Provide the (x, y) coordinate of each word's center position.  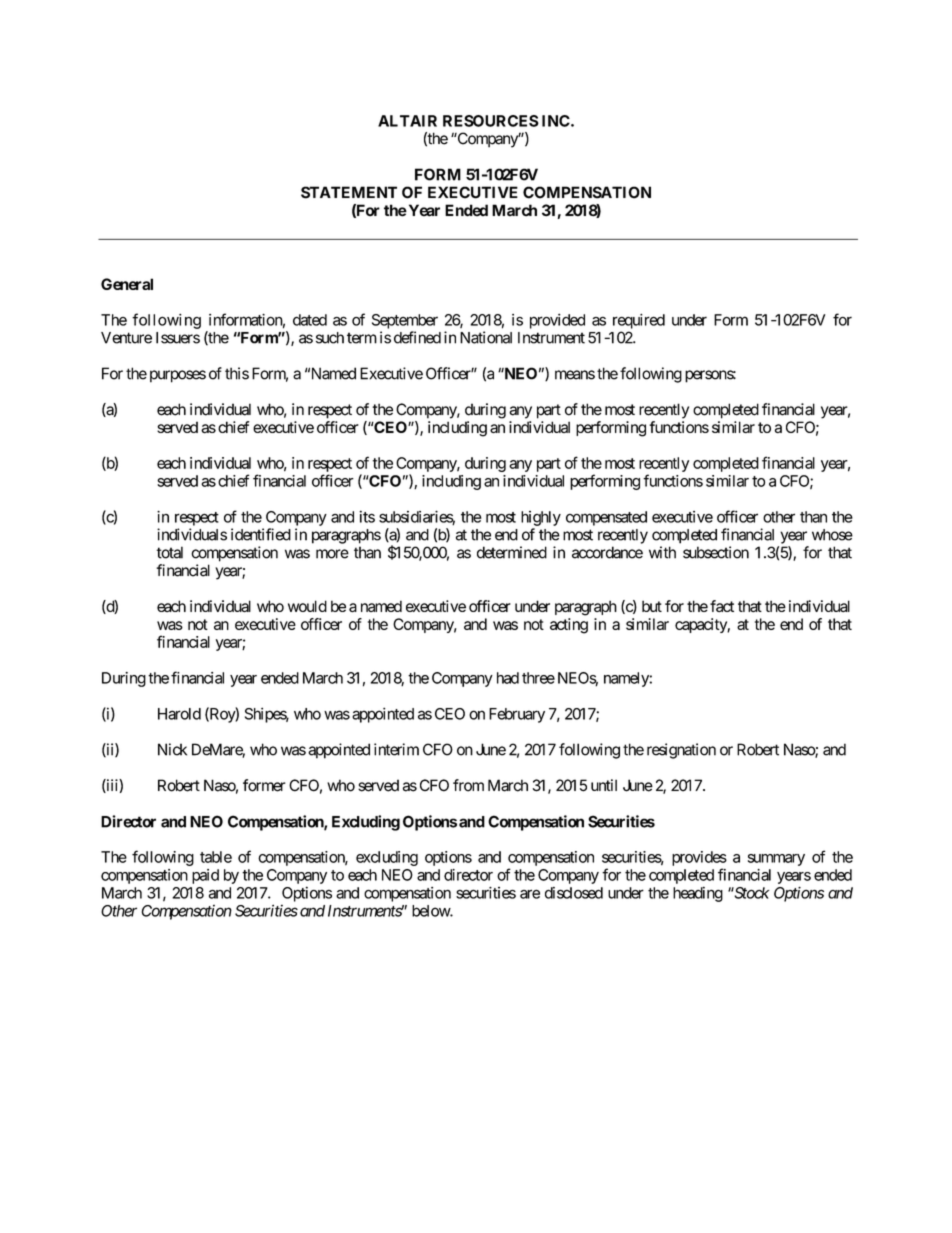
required (639, 321)
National (486, 337)
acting (569, 626)
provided (557, 321)
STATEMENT (349, 192)
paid (205, 876)
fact (722, 606)
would (307, 606)
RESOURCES (491, 121)
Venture (126, 338)
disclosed (574, 893)
